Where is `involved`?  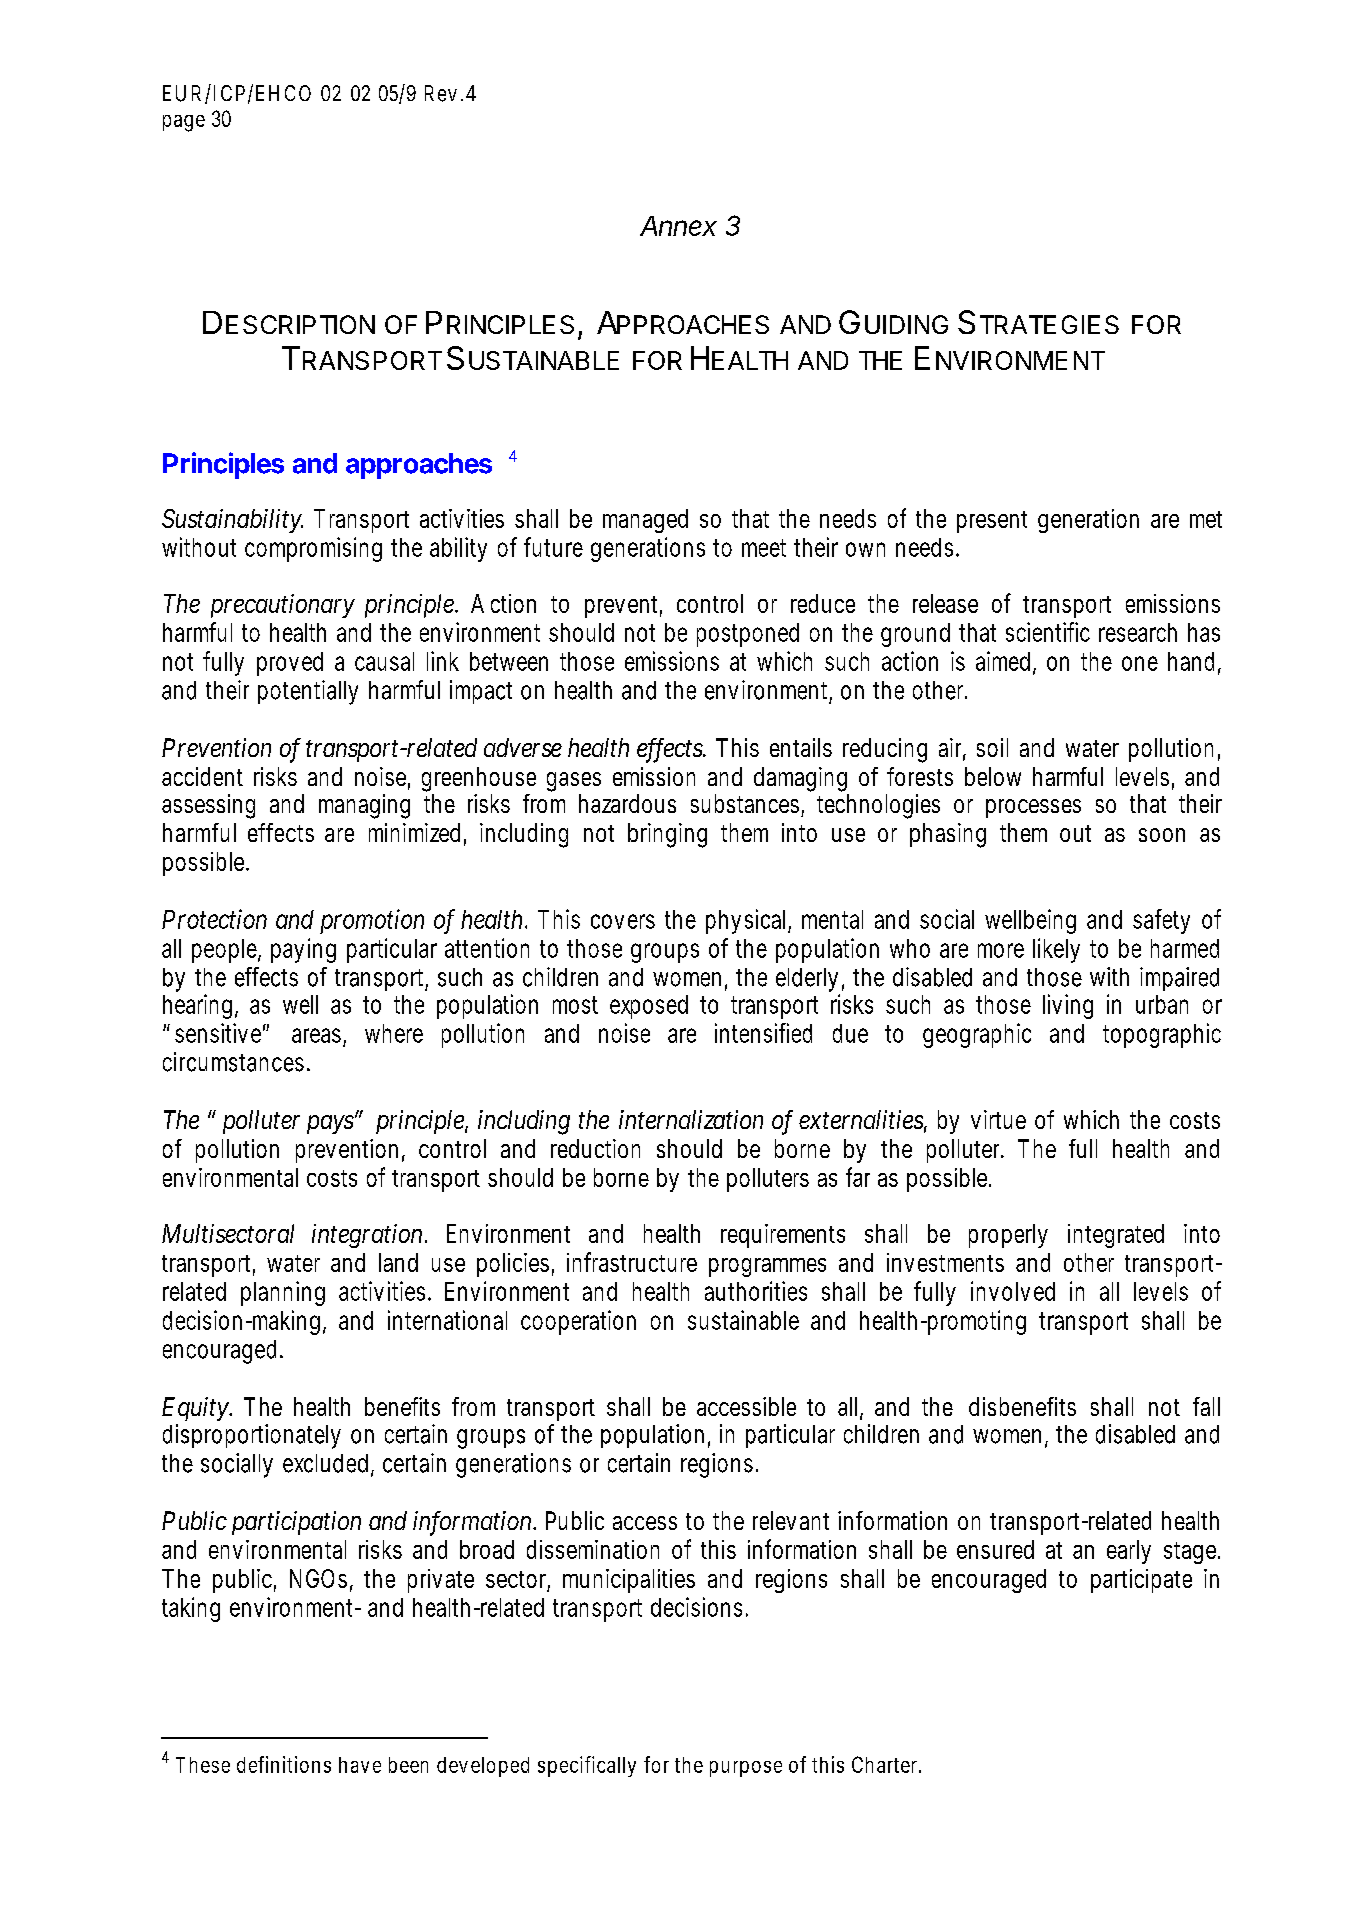 involved is located at coordinates (1013, 1291).
